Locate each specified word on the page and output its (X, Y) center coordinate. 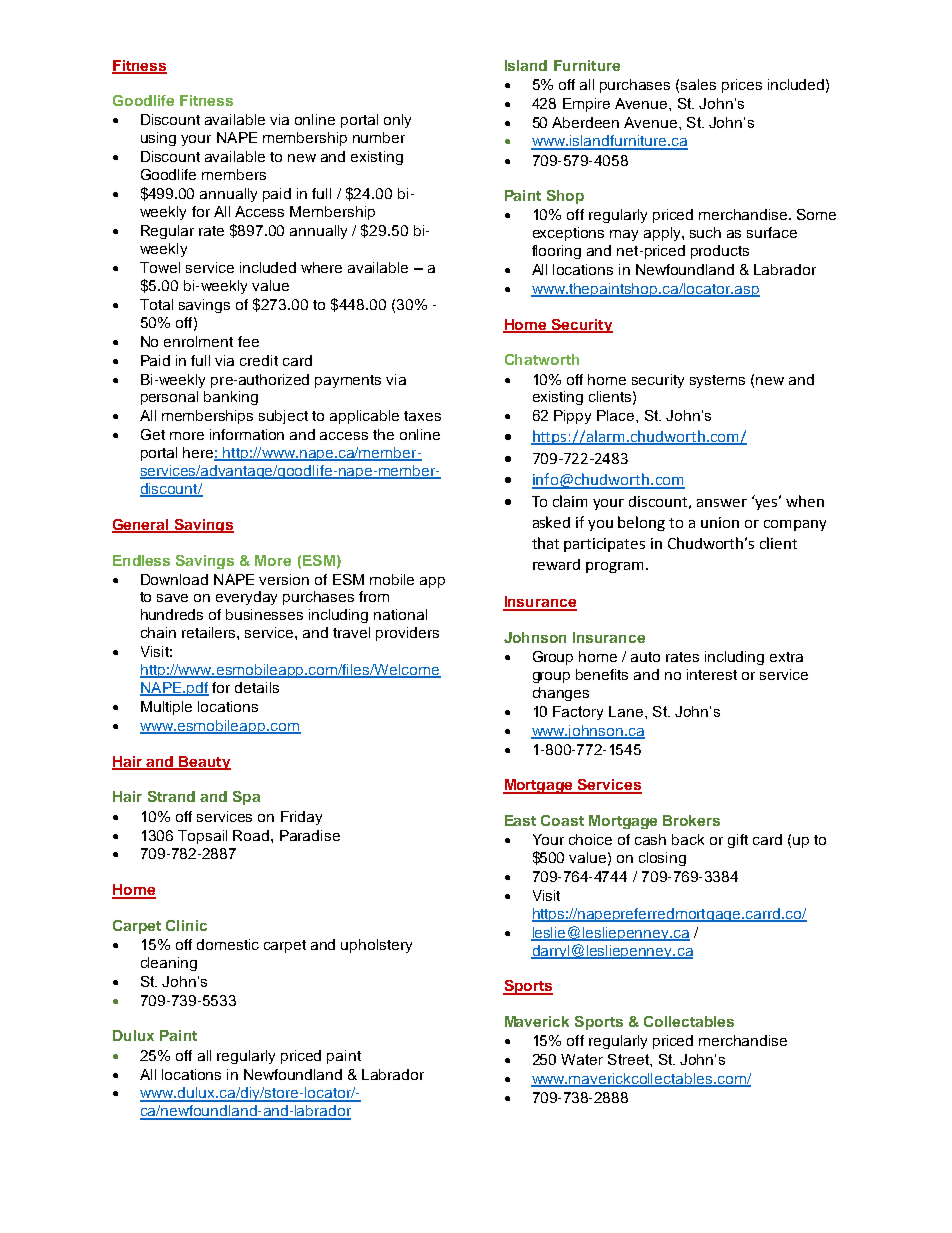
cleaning (169, 964)
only (397, 121)
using (158, 139)
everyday (246, 598)
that (545, 543)
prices (742, 86)
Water (582, 1059)
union (720, 522)
